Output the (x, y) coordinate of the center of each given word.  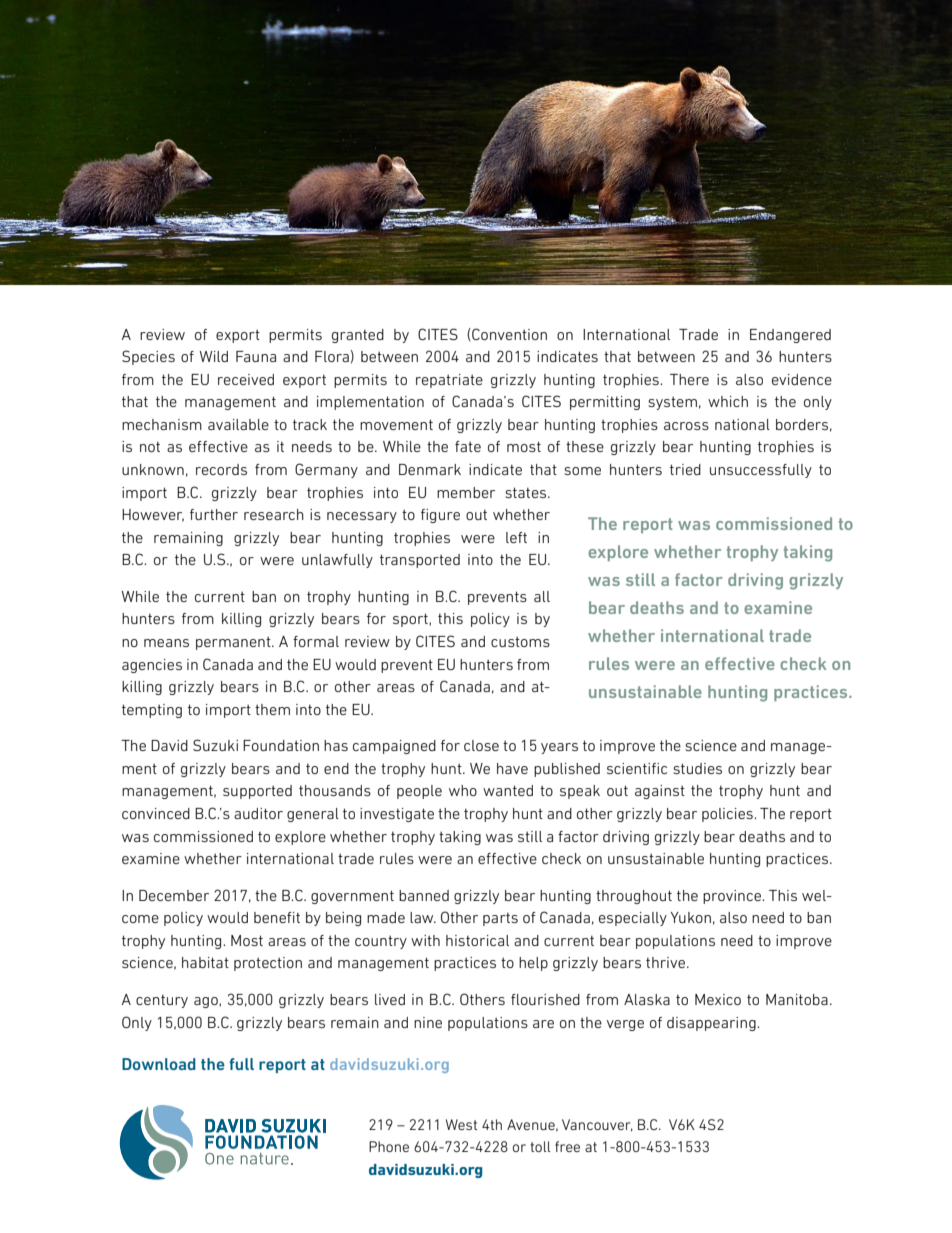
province (733, 897)
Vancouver (597, 1125)
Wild (214, 356)
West (461, 1124)
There (689, 379)
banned (424, 895)
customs (520, 642)
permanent (234, 643)
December (174, 895)
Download (159, 1064)
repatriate (449, 381)
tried (685, 469)
